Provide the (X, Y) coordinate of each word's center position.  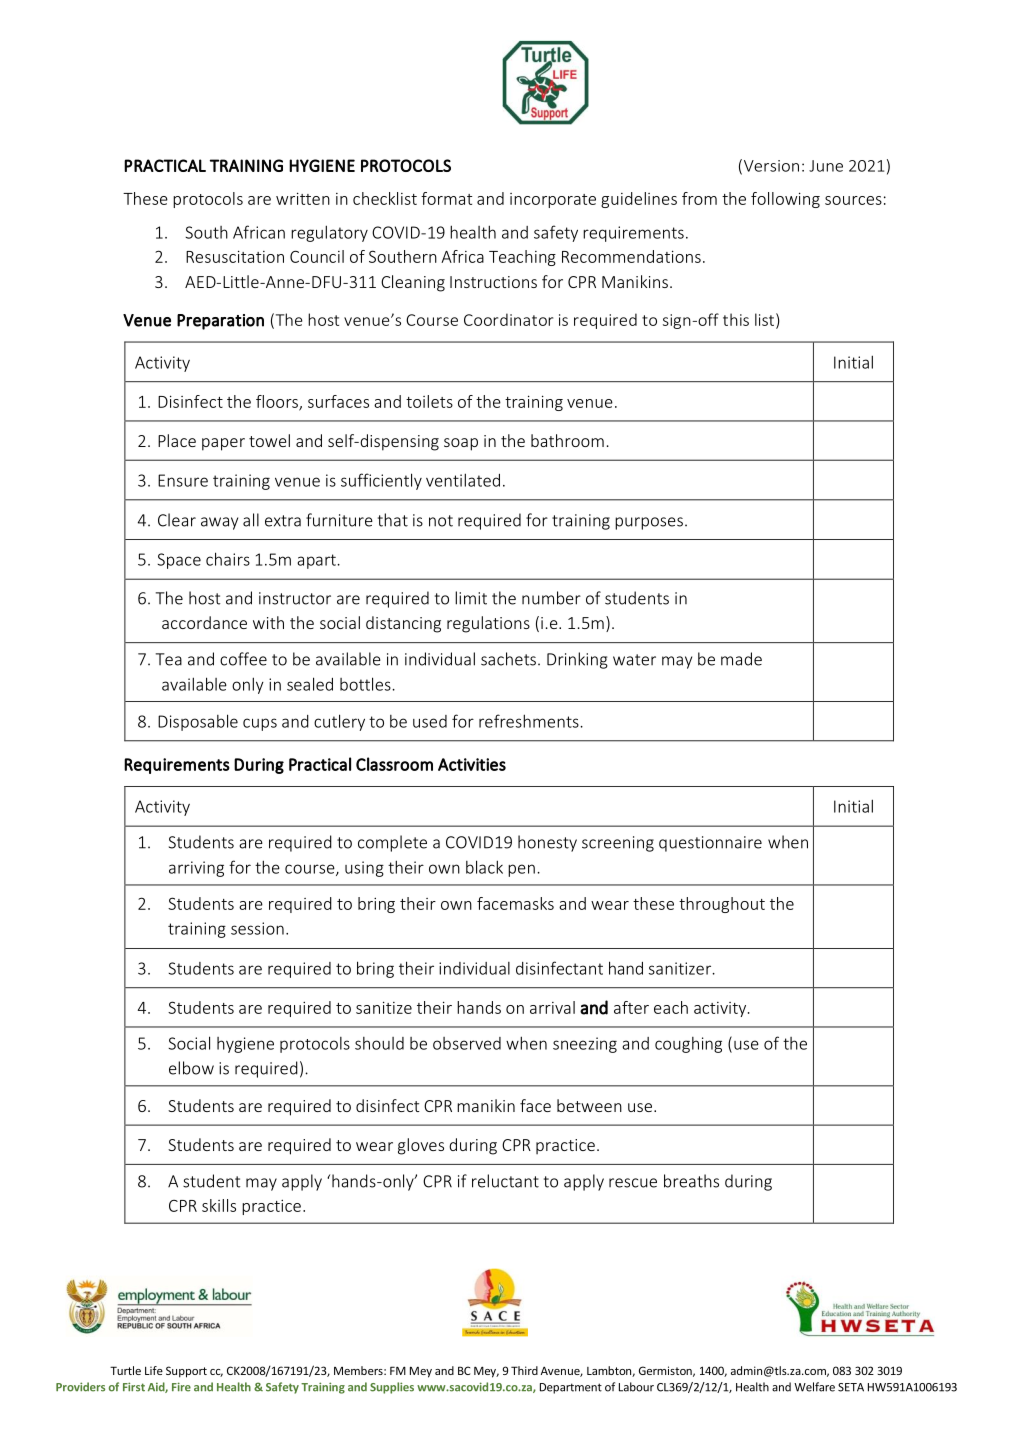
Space (179, 561)
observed (467, 1043)
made (741, 659)
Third (524, 1370)
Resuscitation (235, 256)
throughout (722, 905)
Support (186, 1372)
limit (471, 598)
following (785, 200)
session (257, 928)
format (446, 198)
